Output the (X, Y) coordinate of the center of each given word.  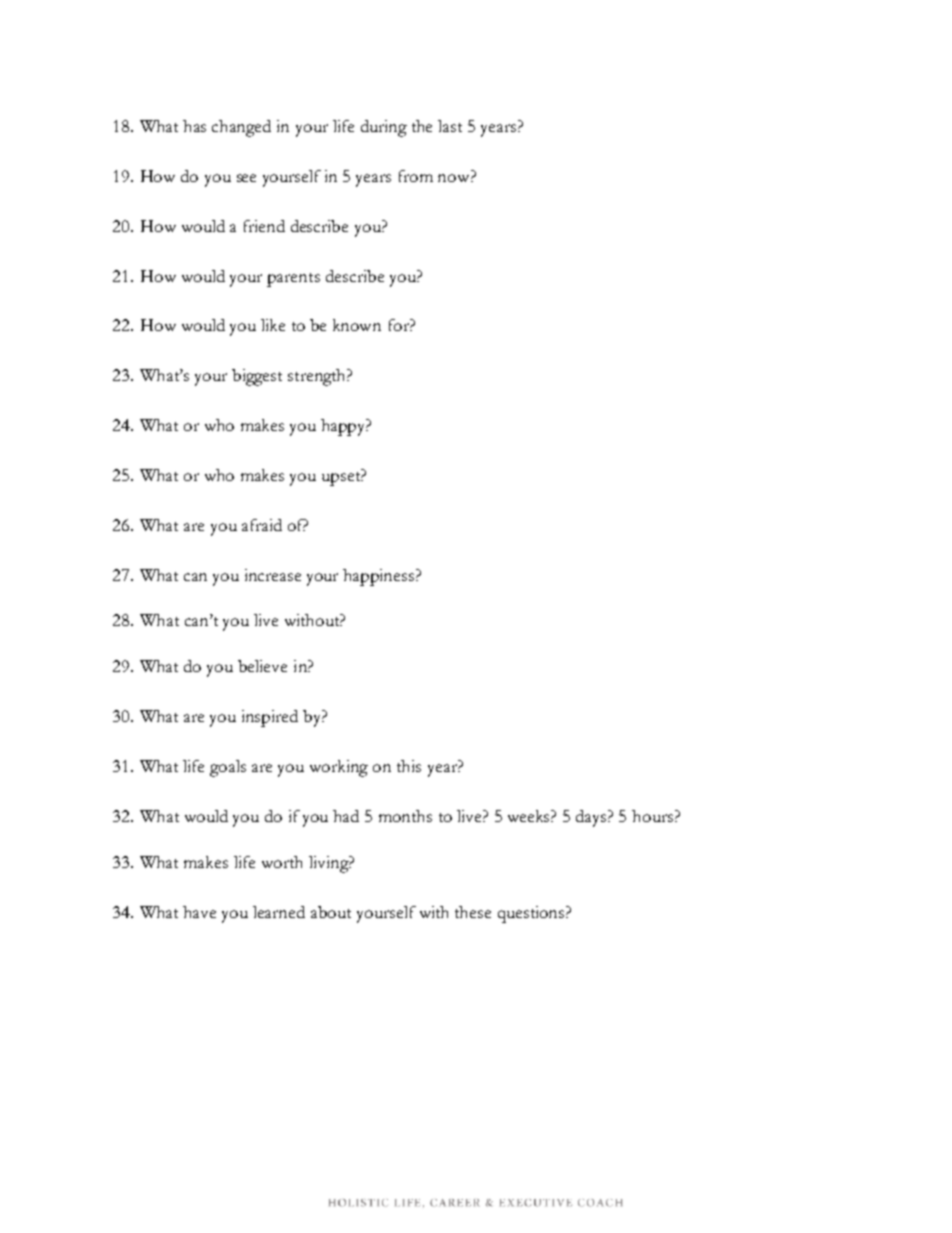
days (592, 818)
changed (241, 128)
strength (318, 377)
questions (532, 914)
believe (262, 666)
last (450, 126)
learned (279, 912)
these (473, 912)
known (357, 325)
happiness (380, 577)
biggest (257, 377)
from (416, 176)
